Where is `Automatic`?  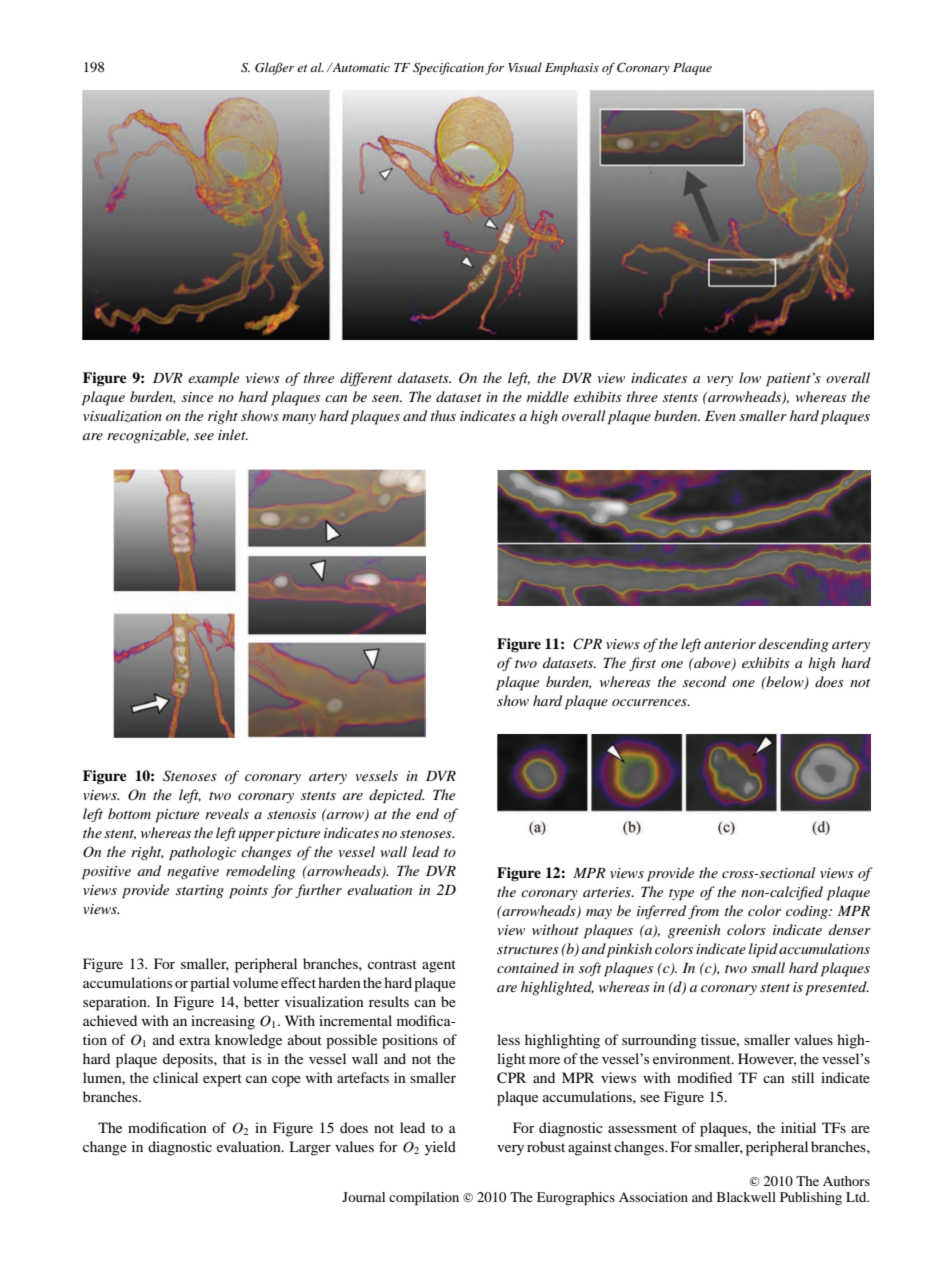 Automatic is located at coordinates (360, 67).
